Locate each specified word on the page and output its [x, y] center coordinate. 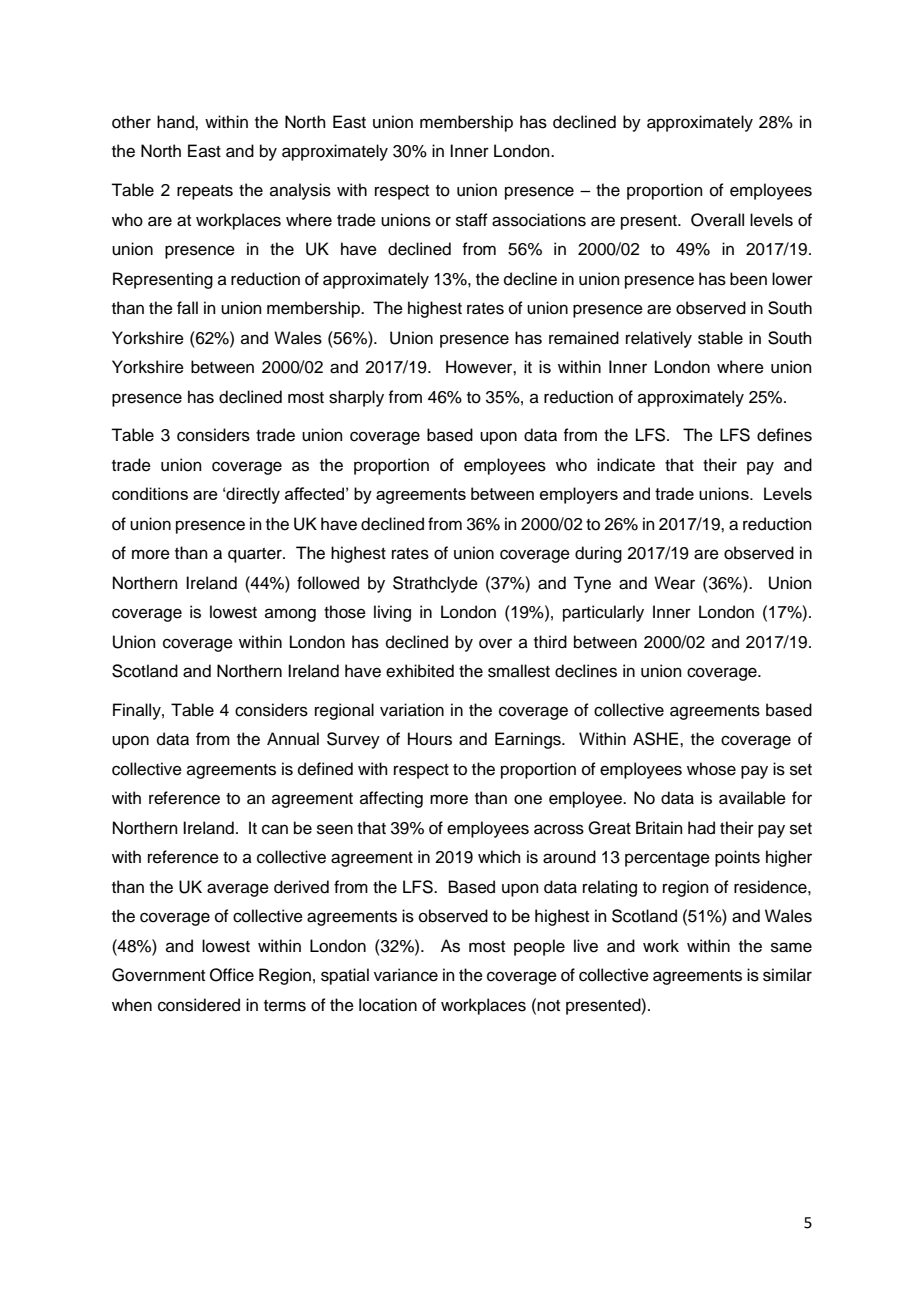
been [748, 279]
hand [176, 122]
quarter [256, 555]
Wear [674, 583]
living [392, 613]
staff [472, 220]
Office [232, 975]
